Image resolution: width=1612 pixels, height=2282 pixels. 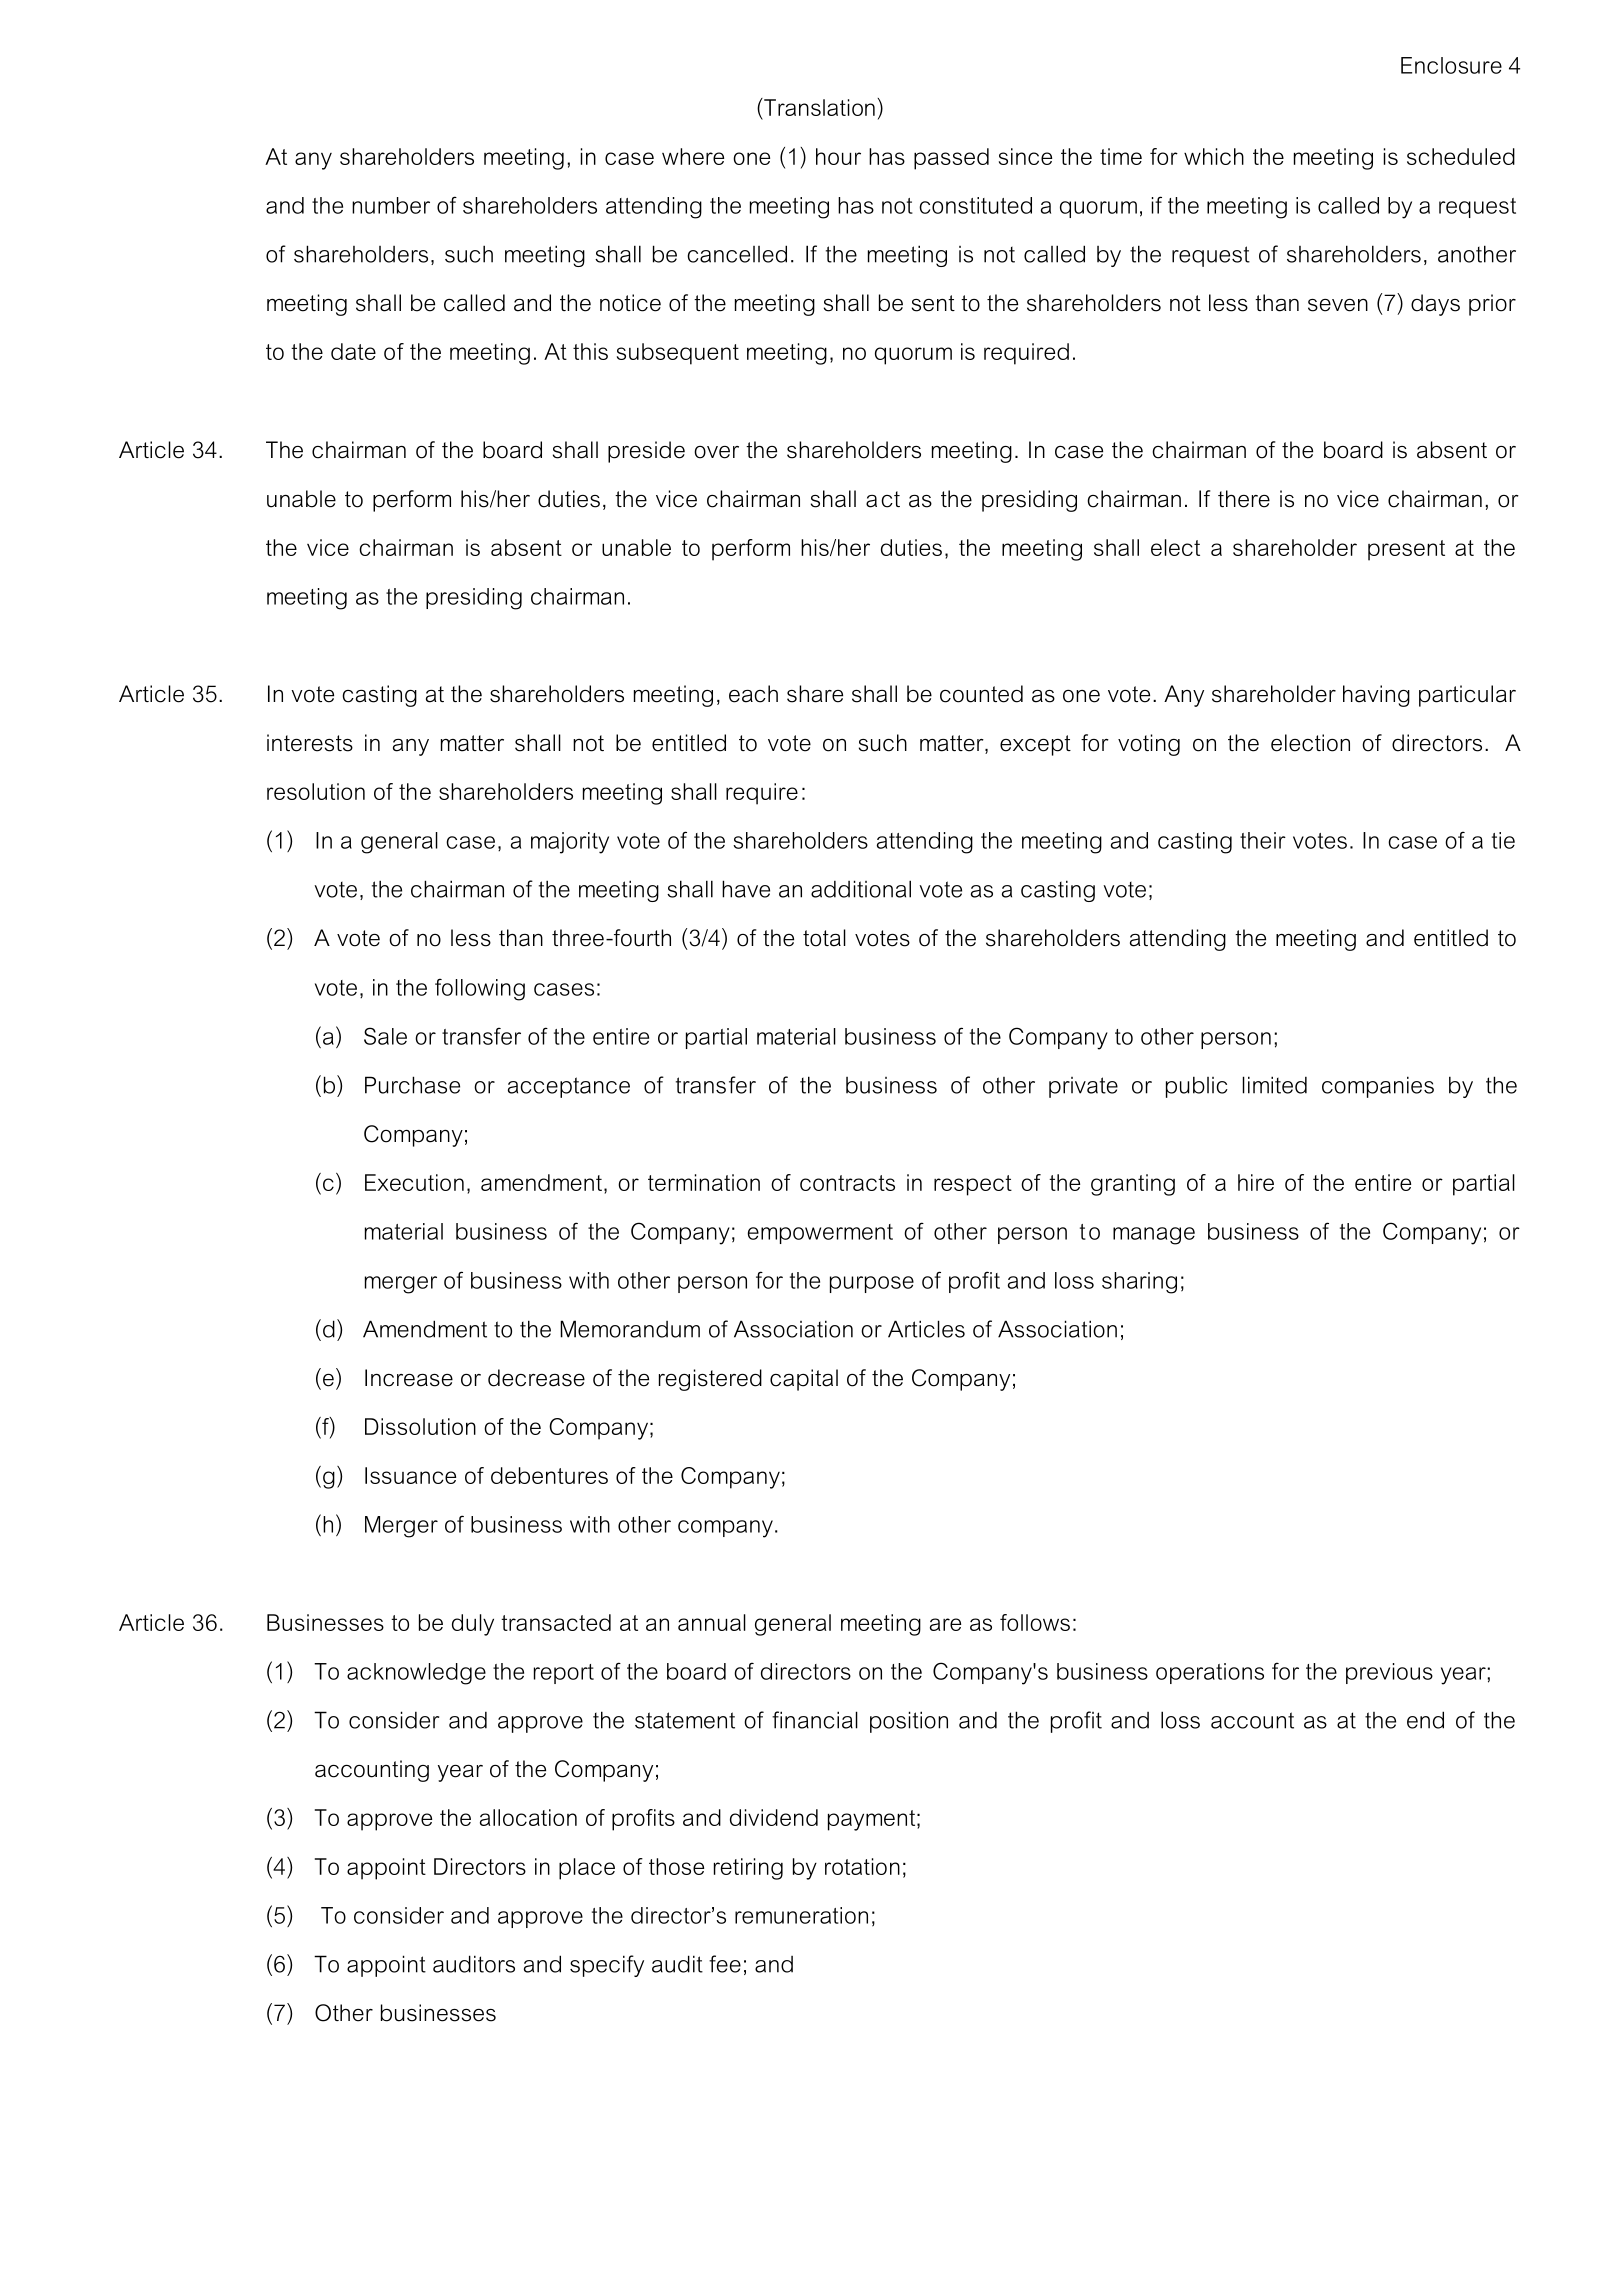 I want to click on scheduled, so click(x=1461, y=156).
